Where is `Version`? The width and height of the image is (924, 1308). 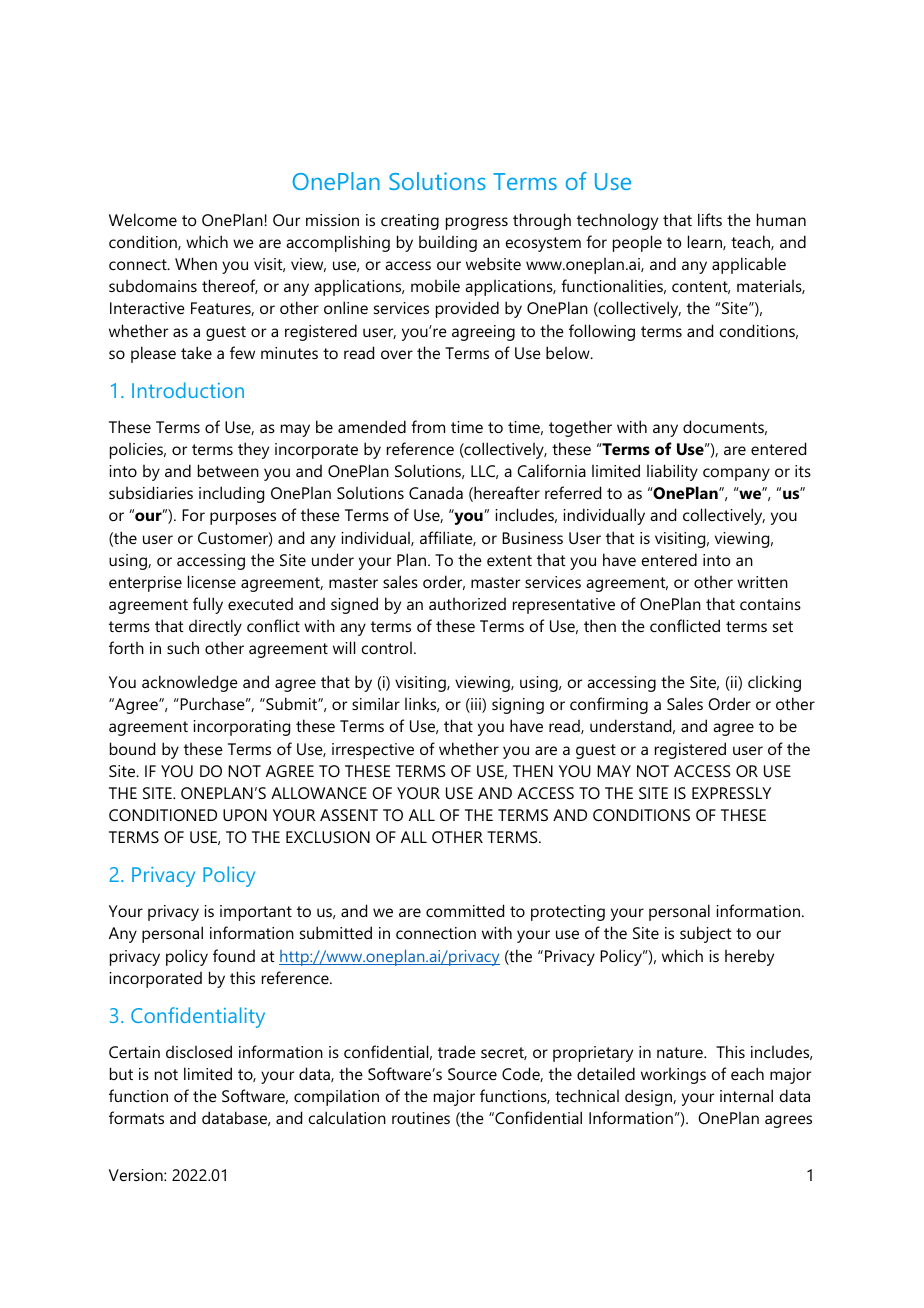
Version is located at coordinates (137, 1175).
